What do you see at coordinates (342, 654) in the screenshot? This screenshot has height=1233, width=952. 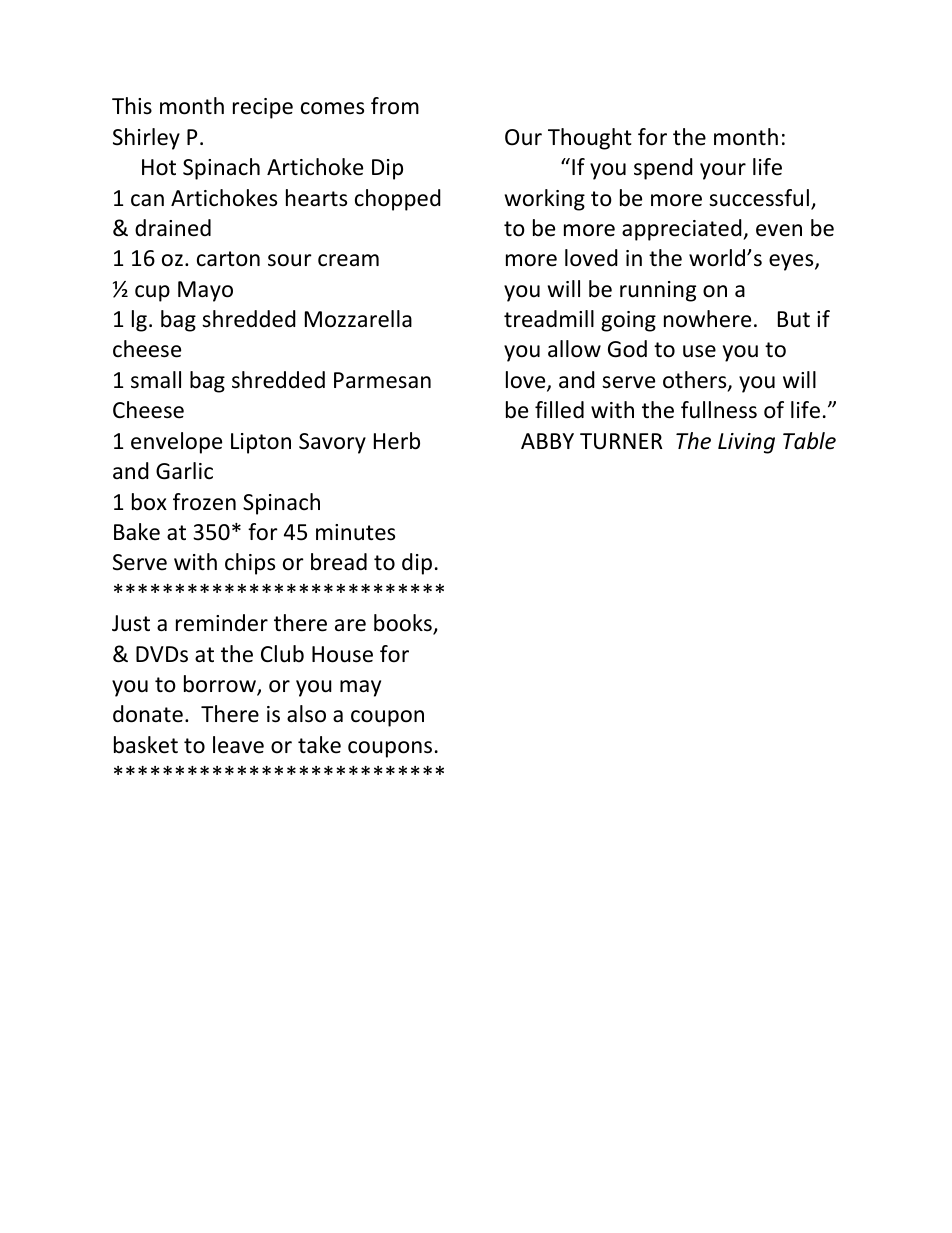 I see `House` at bounding box center [342, 654].
